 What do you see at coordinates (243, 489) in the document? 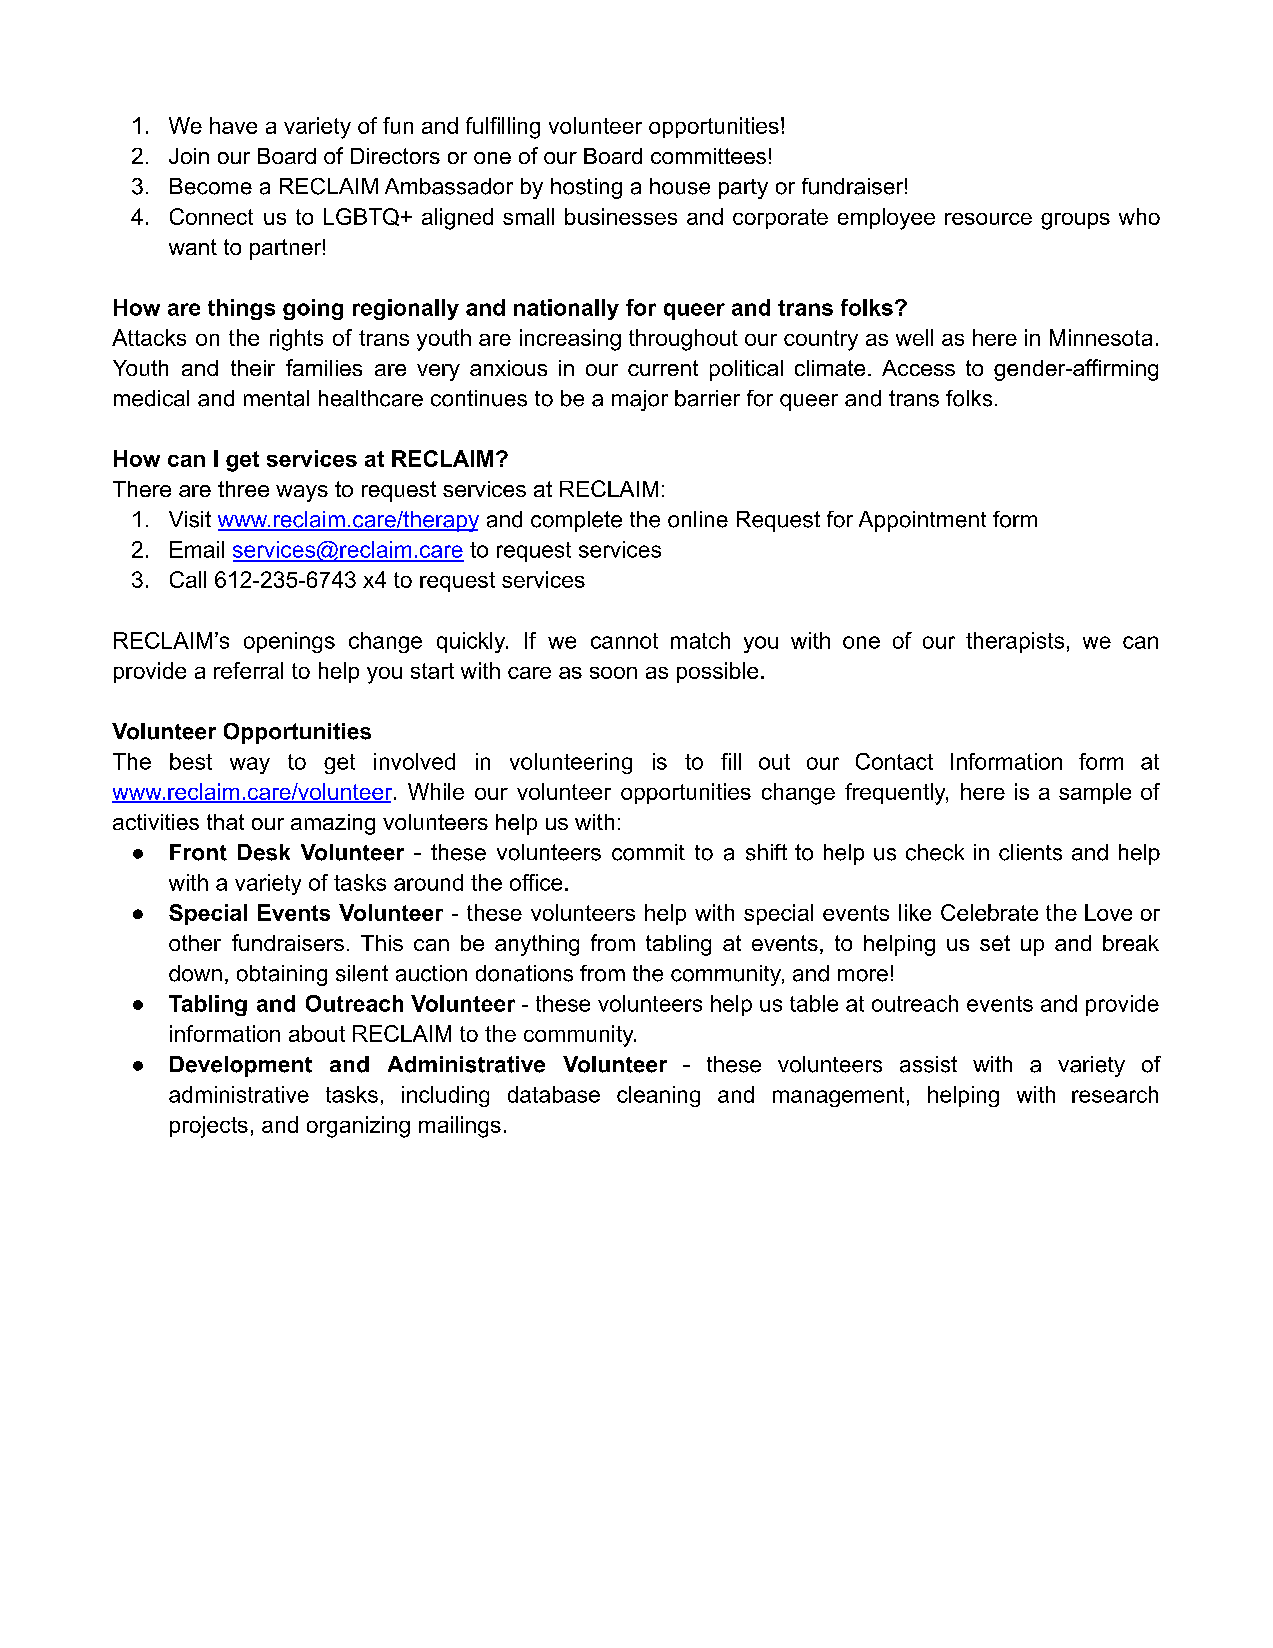
I see `three` at bounding box center [243, 489].
